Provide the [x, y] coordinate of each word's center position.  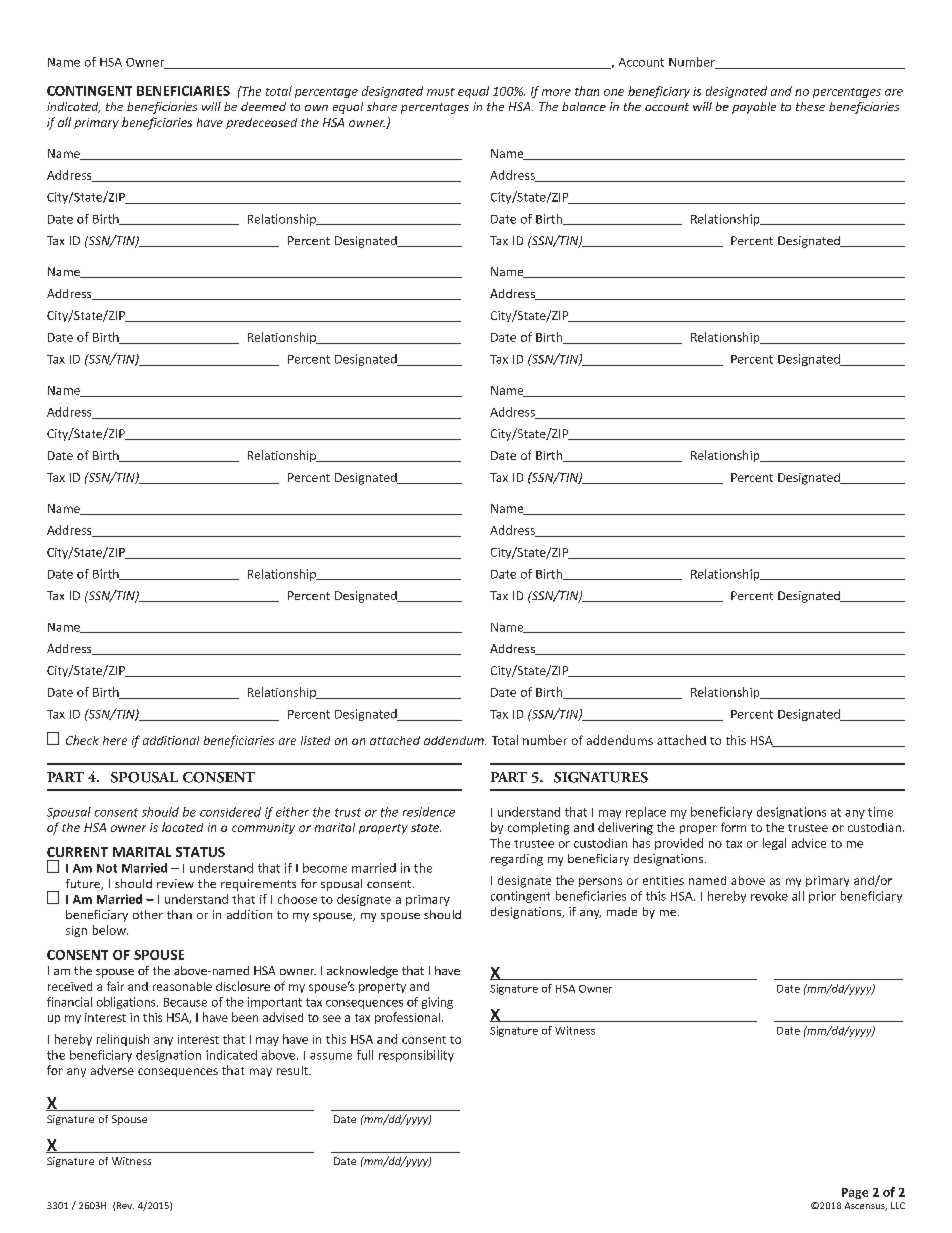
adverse [112, 1070]
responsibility [416, 1056]
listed [315, 740]
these [810, 106]
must [441, 92]
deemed [263, 106]
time [880, 812]
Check [82, 740]
